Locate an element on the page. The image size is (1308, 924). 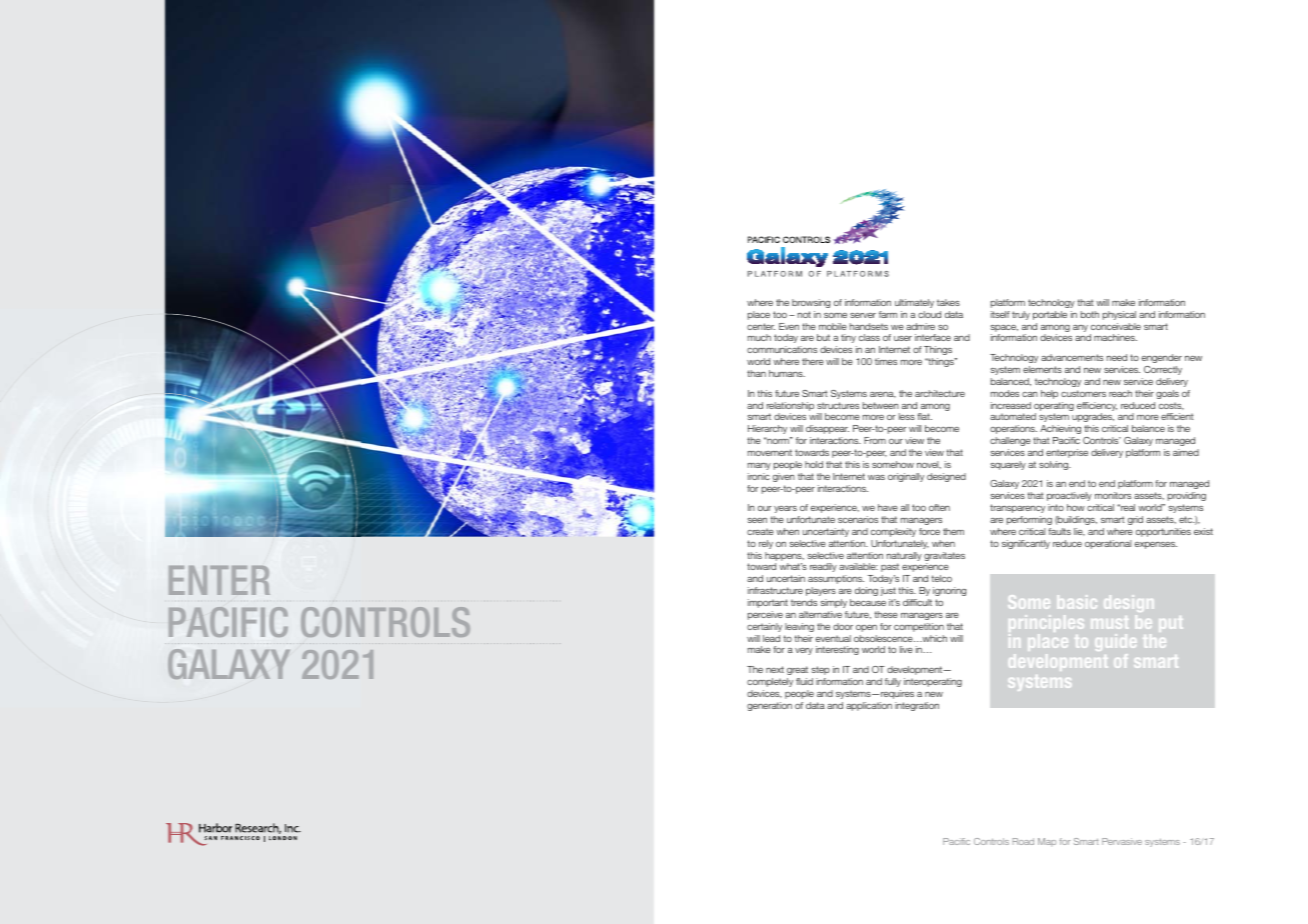
generation is located at coordinates (769, 706).
